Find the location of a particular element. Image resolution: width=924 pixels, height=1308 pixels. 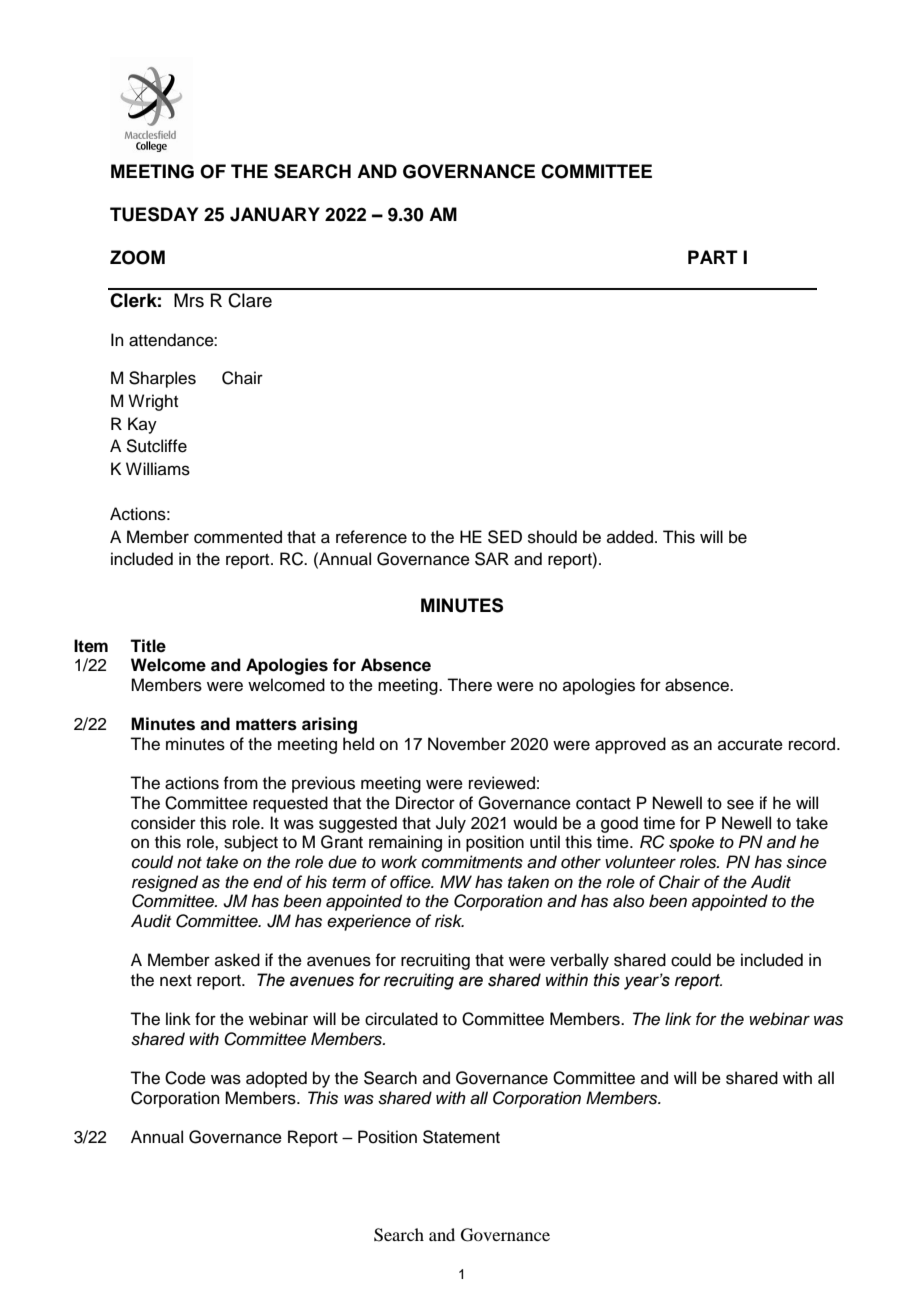

JANUARY is located at coordinates (275, 214).
